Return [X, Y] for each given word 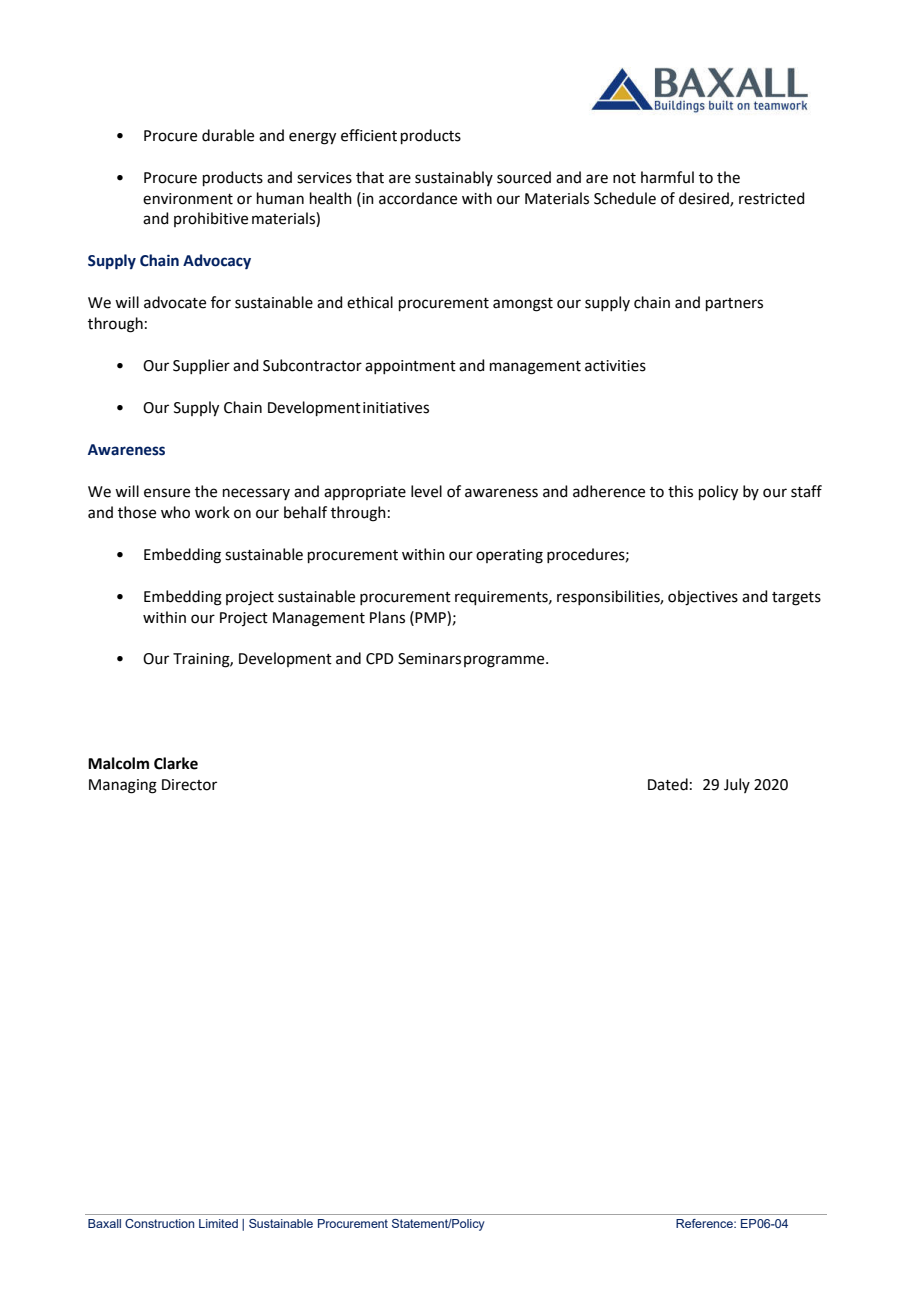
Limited [218, 1223]
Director [189, 785]
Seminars [429, 659]
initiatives [396, 408]
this [680, 491]
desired [705, 199]
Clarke [176, 763]
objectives [703, 598]
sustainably [454, 178]
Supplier [201, 366]
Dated [668, 784]
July [737, 785]
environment [188, 199]
